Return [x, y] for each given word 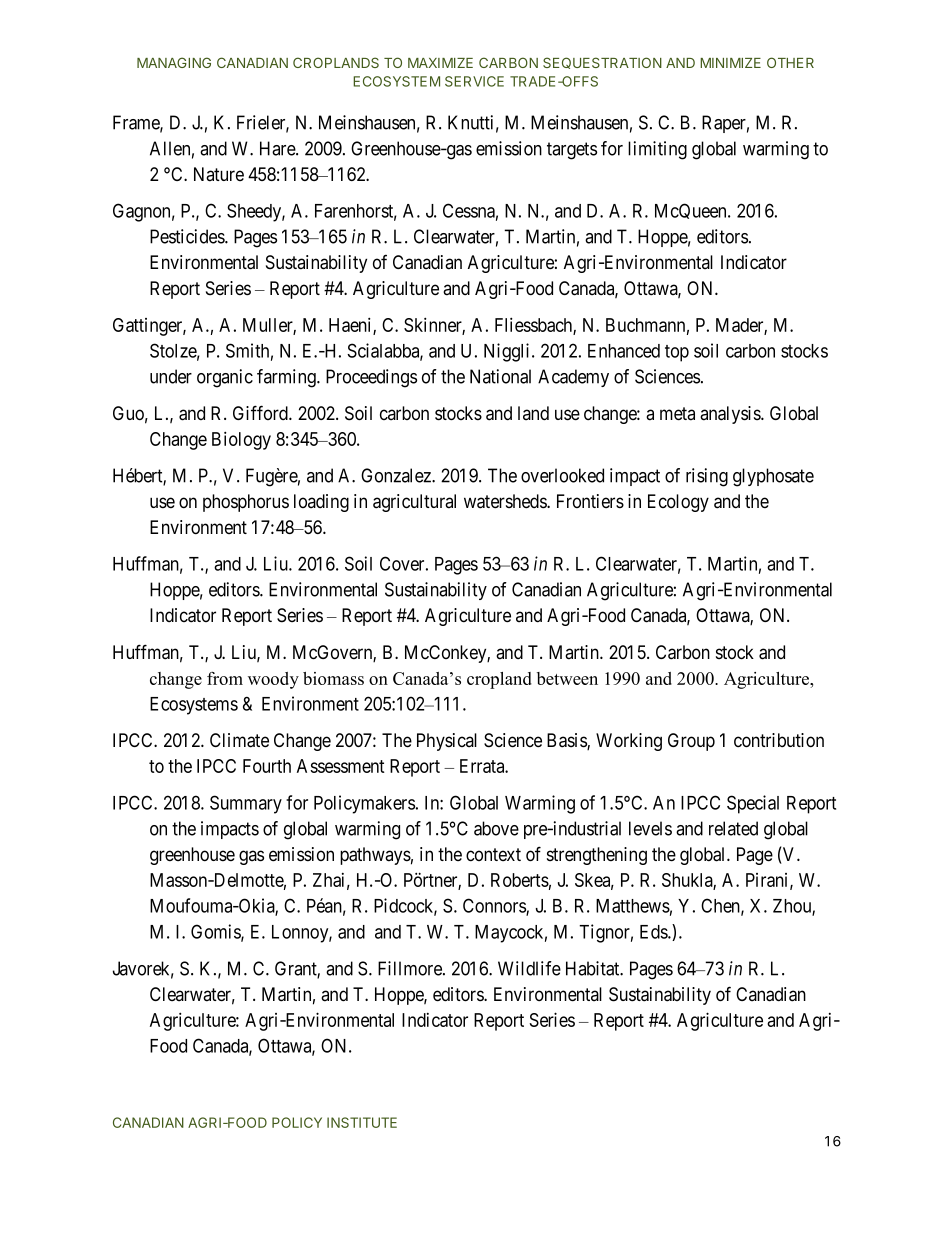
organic [225, 378]
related [733, 828]
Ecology [678, 503]
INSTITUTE [362, 1122]
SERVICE [474, 81]
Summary [246, 804]
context [493, 854]
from [225, 678]
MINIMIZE [730, 63]
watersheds [506, 501]
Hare [278, 148]
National [500, 376]
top [677, 353]
